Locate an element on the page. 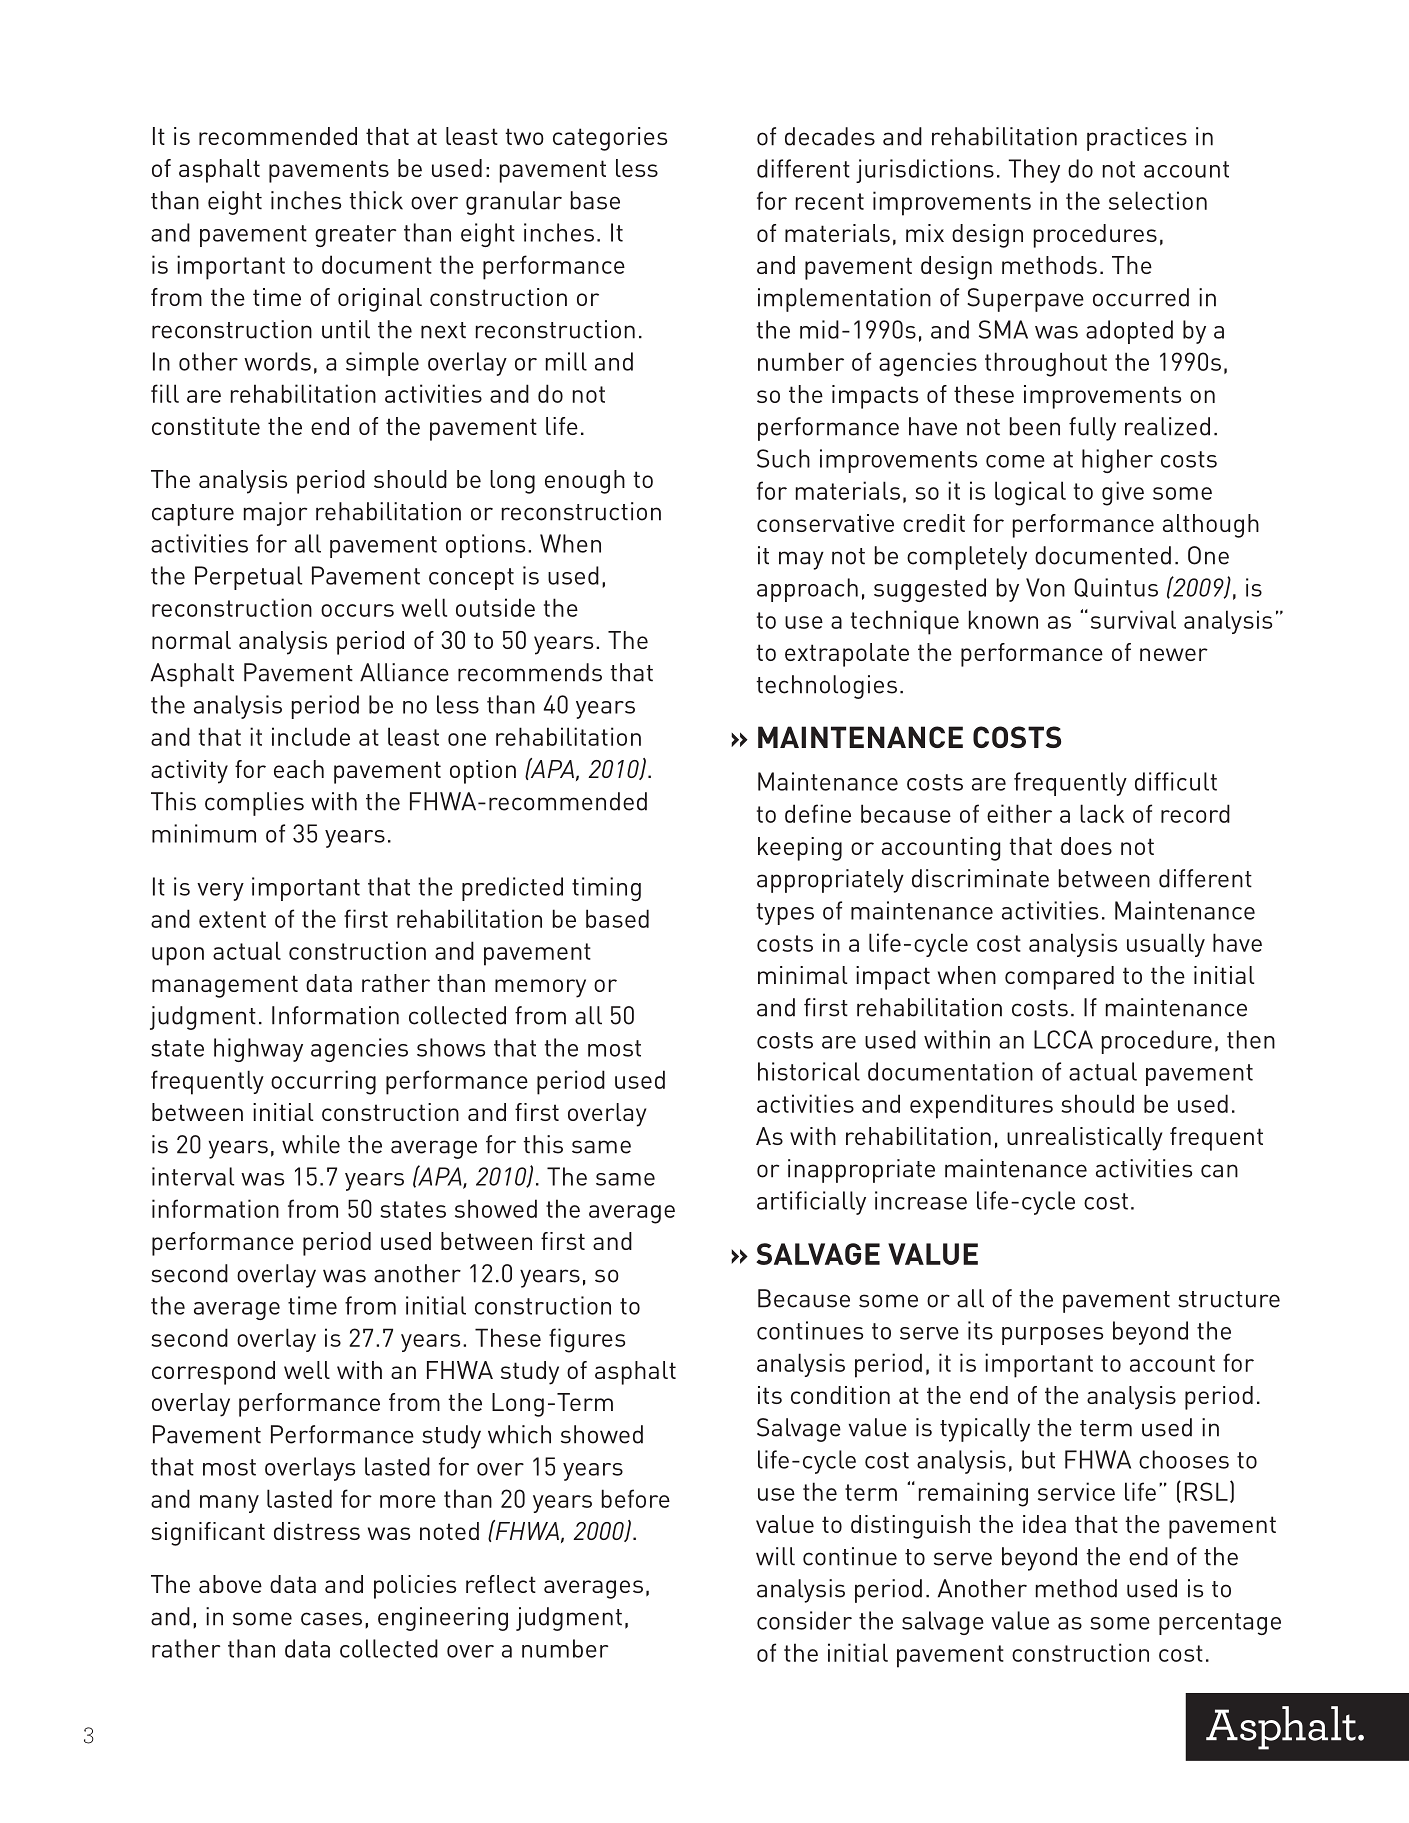 This image has width=1409, height=1823. purposes is located at coordinates (1052, 1336).
